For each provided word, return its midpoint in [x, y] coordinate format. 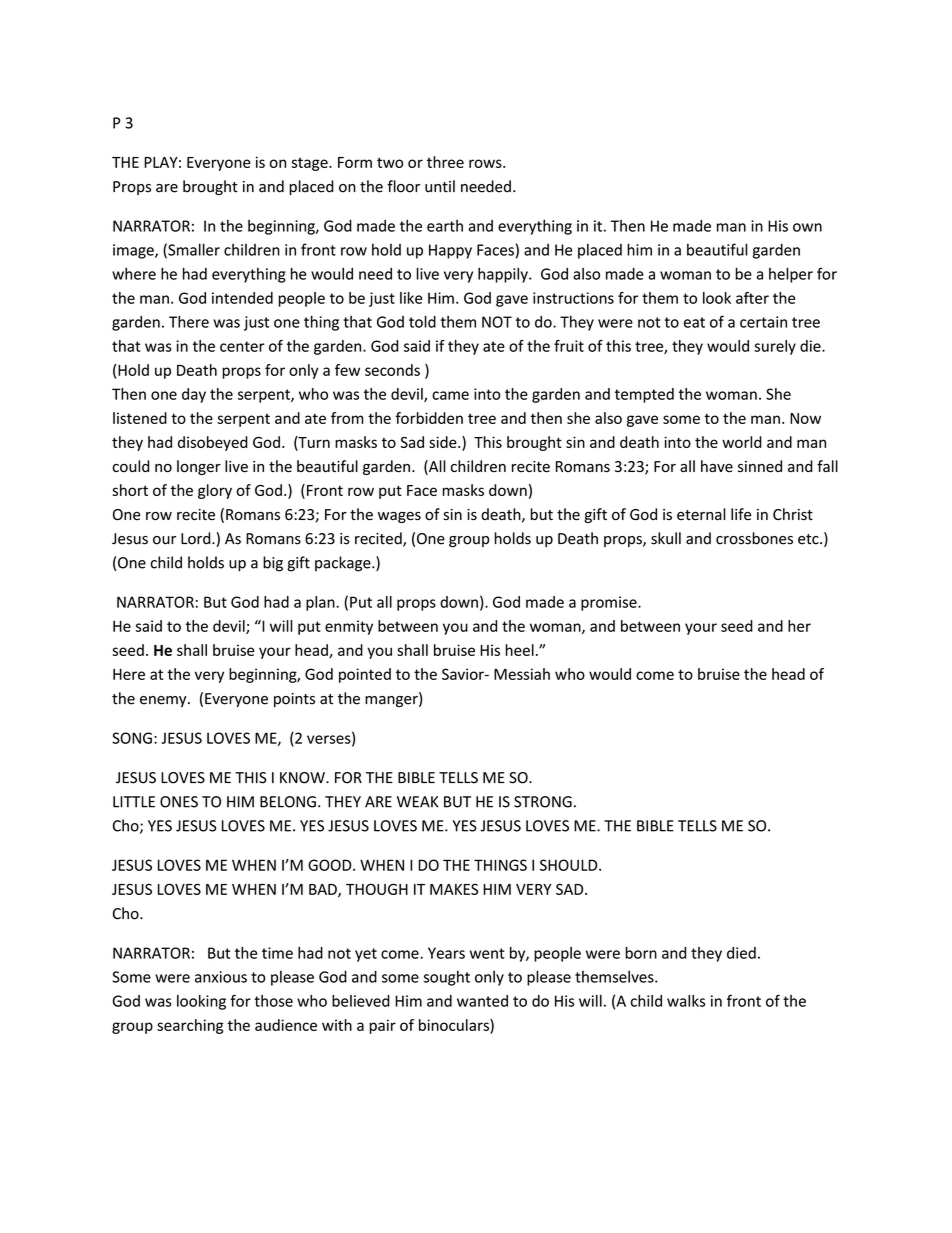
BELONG [288, 802]
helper [791, 275]
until [440, 186]
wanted [482, 1001]
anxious [221, 977]
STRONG [543, 802]
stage [311, 164]
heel [520, 650]
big [273, 564]
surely [775, 347]
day [194, 395]
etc [809, 539]
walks [686, 1001]
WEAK [417, 802]
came [450, 395]
